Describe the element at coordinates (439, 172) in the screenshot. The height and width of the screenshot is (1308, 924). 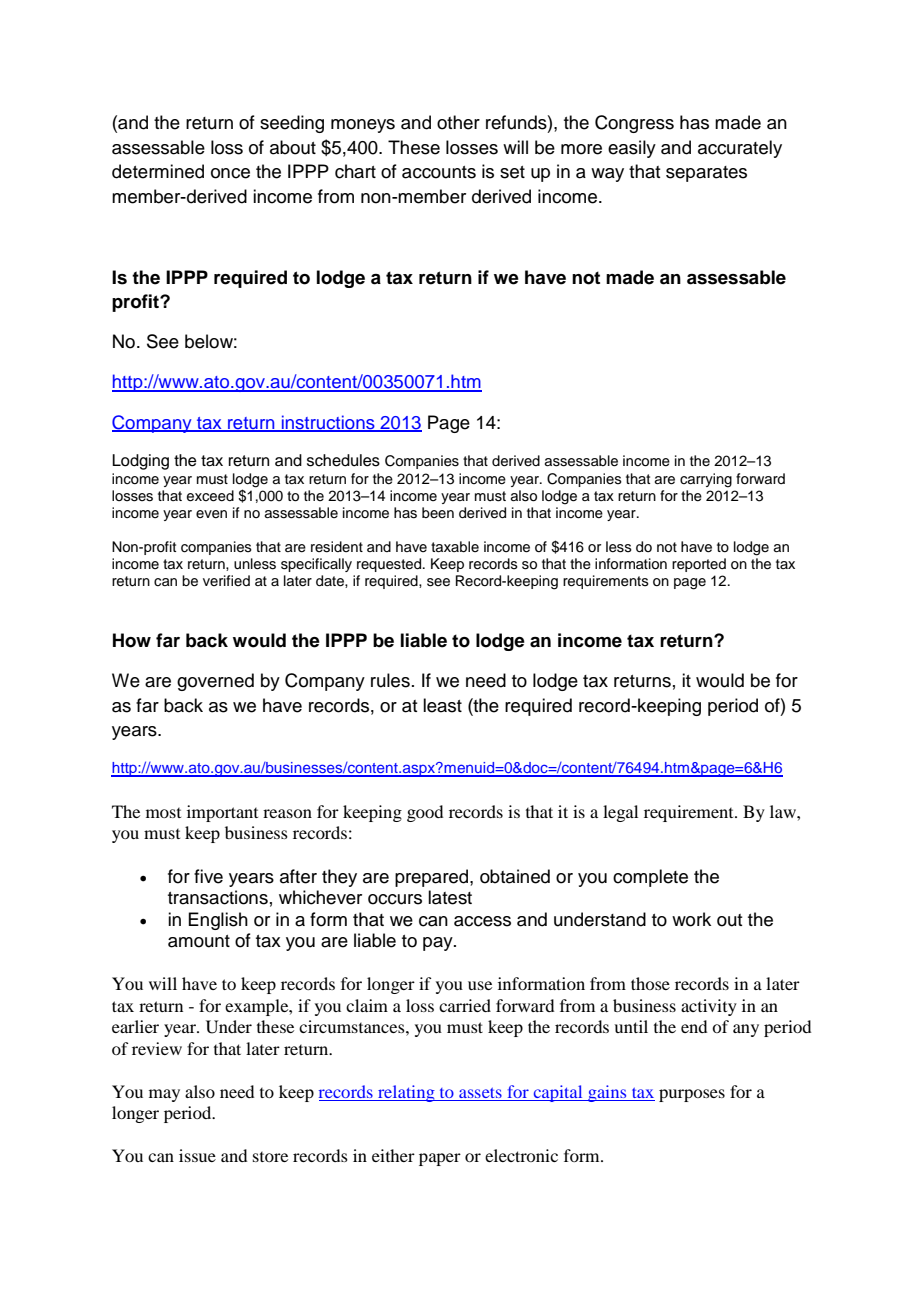
I see `accounts` at that location.
